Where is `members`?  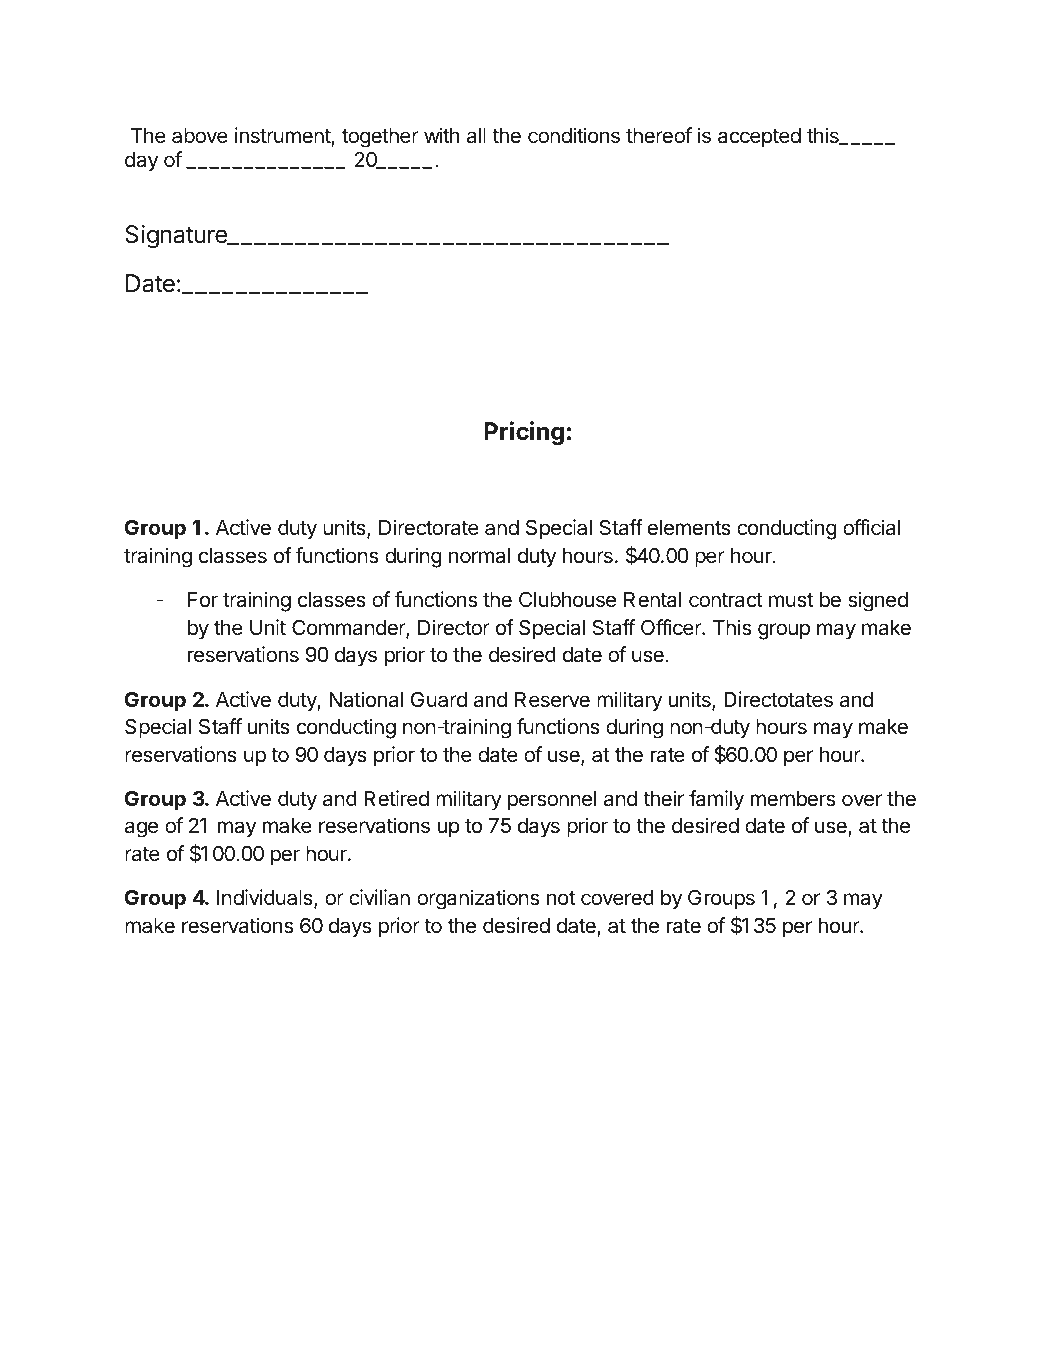
members is located at coordinates (793, 799).
